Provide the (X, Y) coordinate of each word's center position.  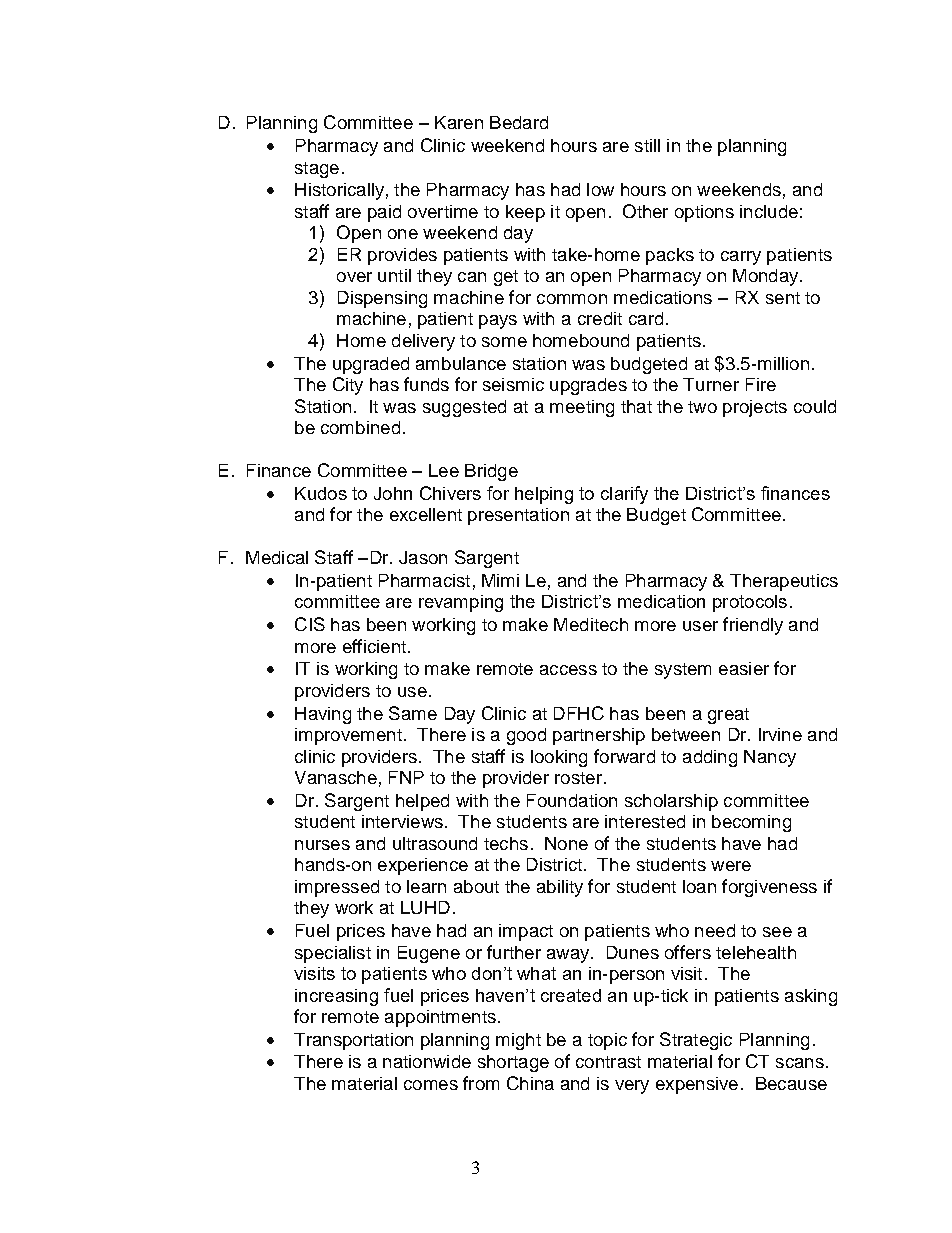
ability (560, 888)
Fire (761, 384)
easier (744, 668)
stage (317, 170)
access (568, 670)
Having (323, 715)
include (769, 211)
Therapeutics (784, 582)
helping (544, 495)
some (504, 342)
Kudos (321, 493)
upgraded (371, 365)
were (731, 866)
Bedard (519, 122)
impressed (337, 888)
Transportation (353, 1041)
